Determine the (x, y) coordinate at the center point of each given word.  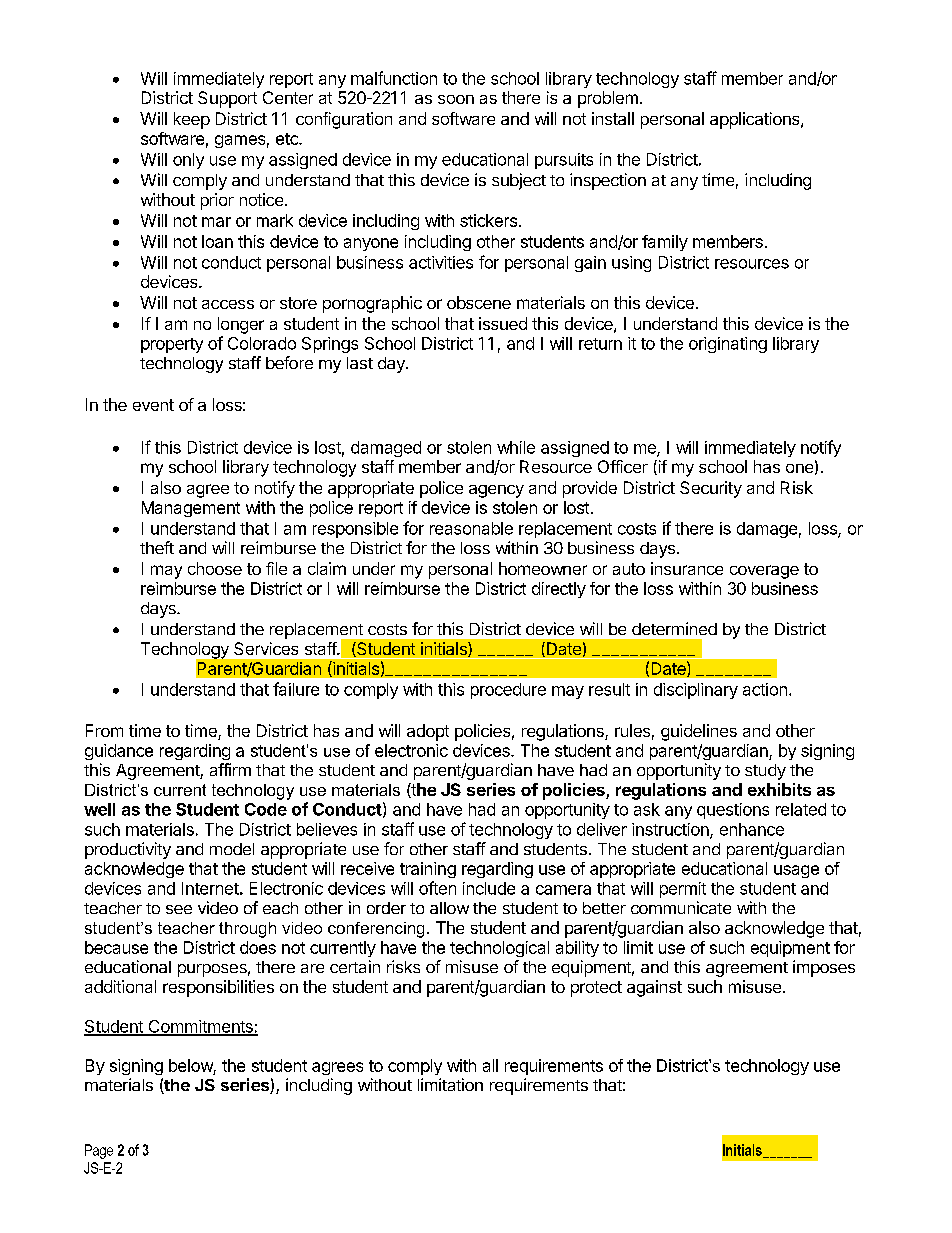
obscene (479, 302)
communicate (681, 907)
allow (449, 908)
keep (192, 120)
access (228, 304)
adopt (428, 732)
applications (756, 120)
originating (728, 345)
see (179, 909)
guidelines (699, 732)
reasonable (471, 528)
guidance (119, 752)
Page (99, 1151)
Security (711, 489)
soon (456, 99)
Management (191, 509)
